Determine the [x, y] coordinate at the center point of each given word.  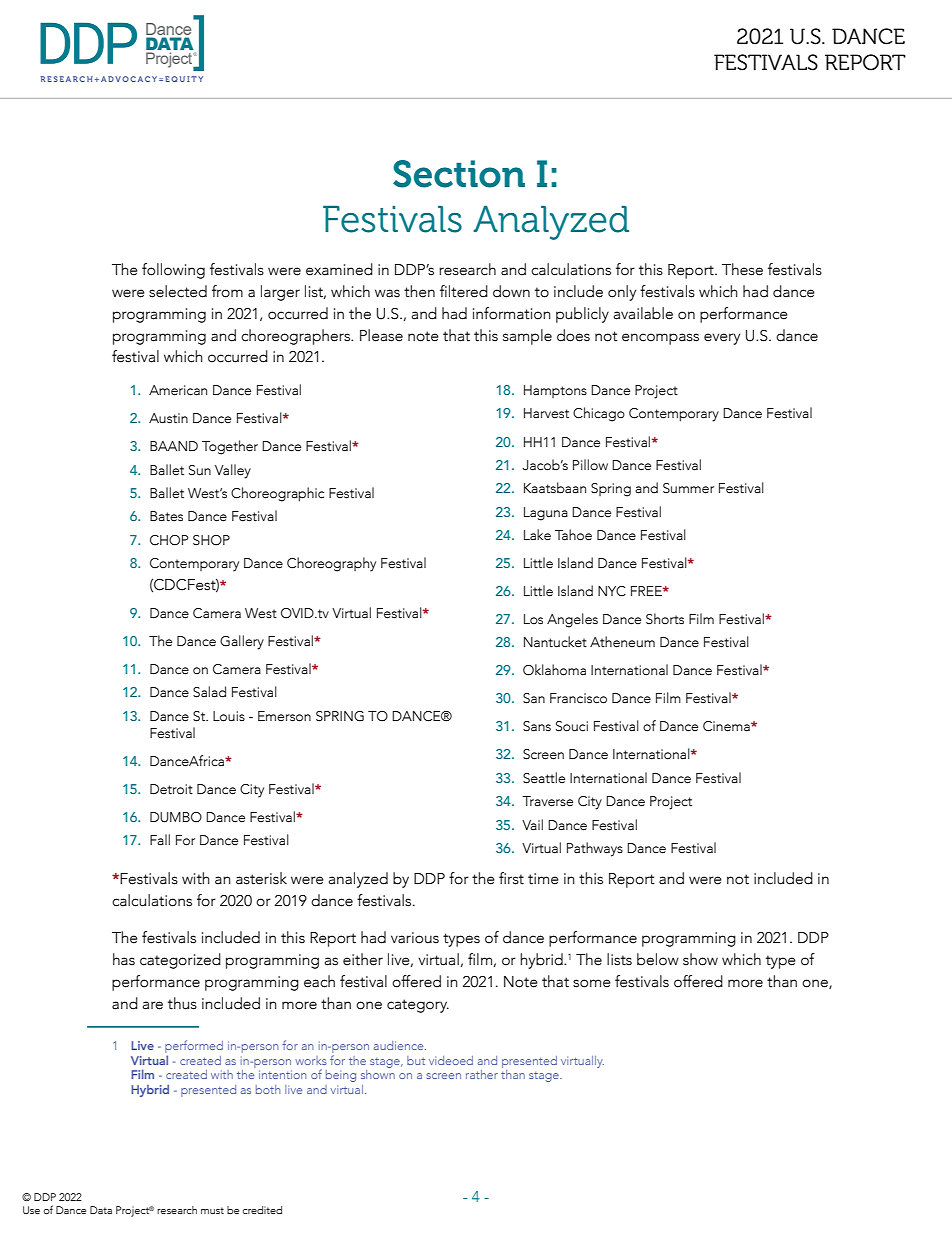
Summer [688, 488]
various [415, 938]
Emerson [284, 716]
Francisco [578, 698]
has [124, 959]
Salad [209, 692]
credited [262, 1210]
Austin [168, 418]
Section [459, 174]
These [742, 269]
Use [31, 1210]
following [173, 271]
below [658, 959]
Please [381, 335]
